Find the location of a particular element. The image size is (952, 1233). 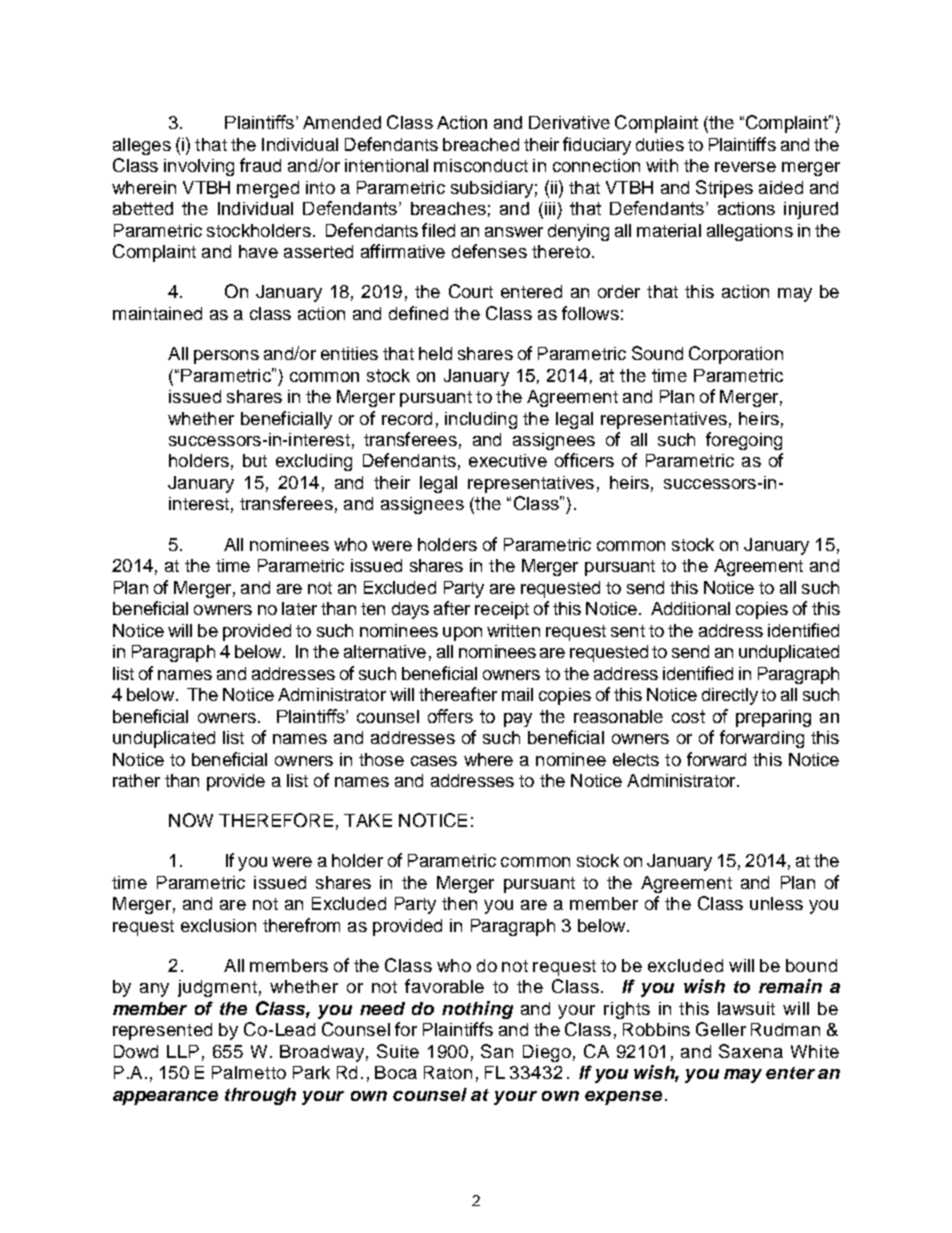

cases is located at coordinates (434, 761).
